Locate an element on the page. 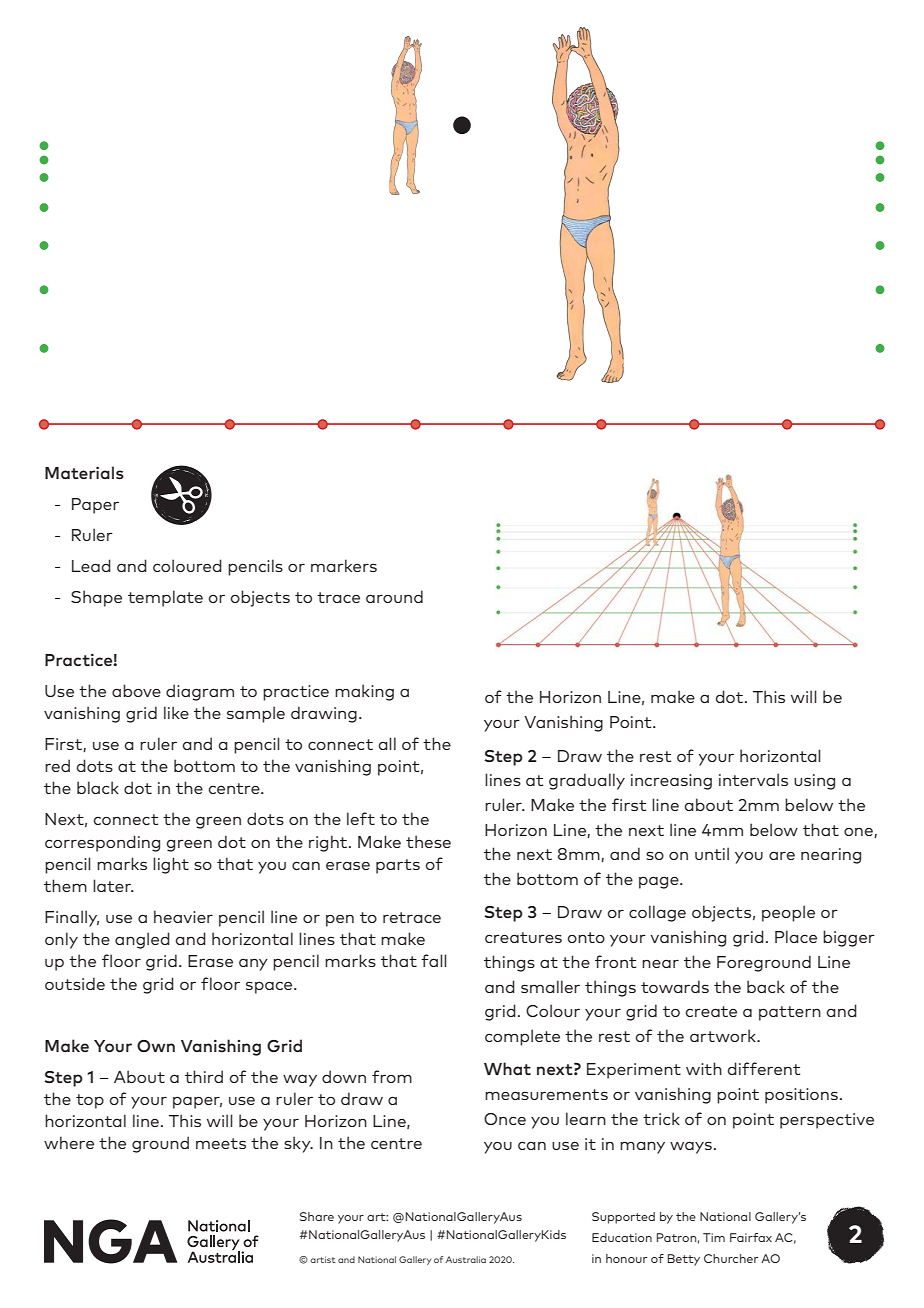 The height and width of the image is (1308, 924). Australia is located at coordinates (466, 1259).
